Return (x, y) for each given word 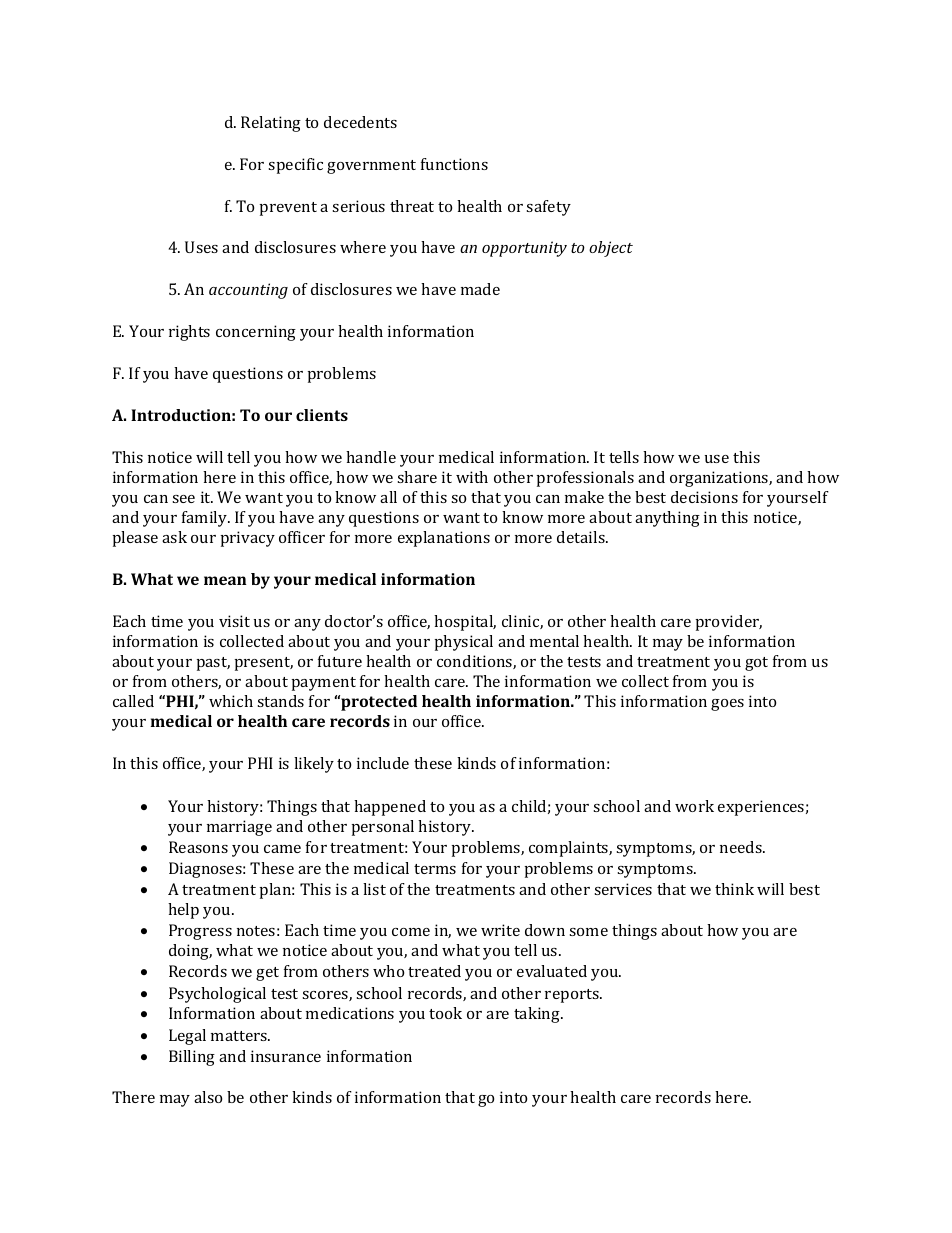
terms (435, 869)
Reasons (198, 847)
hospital (465, 623)
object (611, 249)
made (480, 289)
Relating (271, 124)
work (694, 806)
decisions (704, 497)
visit (234, 621)
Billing (192, 1058)
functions (454, 164)
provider (729, 623)
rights (189, 333)
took (445, 1013)
